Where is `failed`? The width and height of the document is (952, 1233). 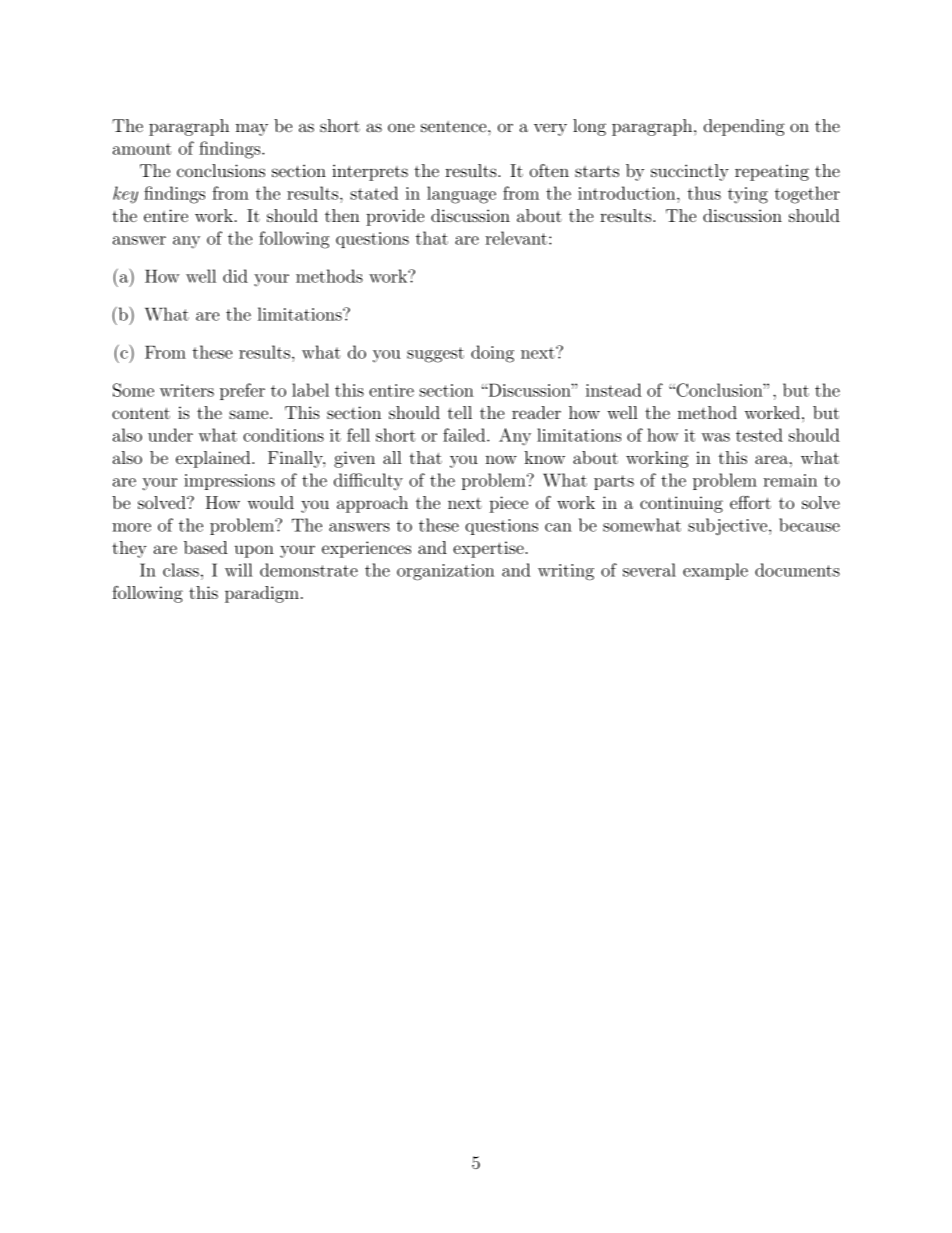 failed is located at coordinates (465, 435).
